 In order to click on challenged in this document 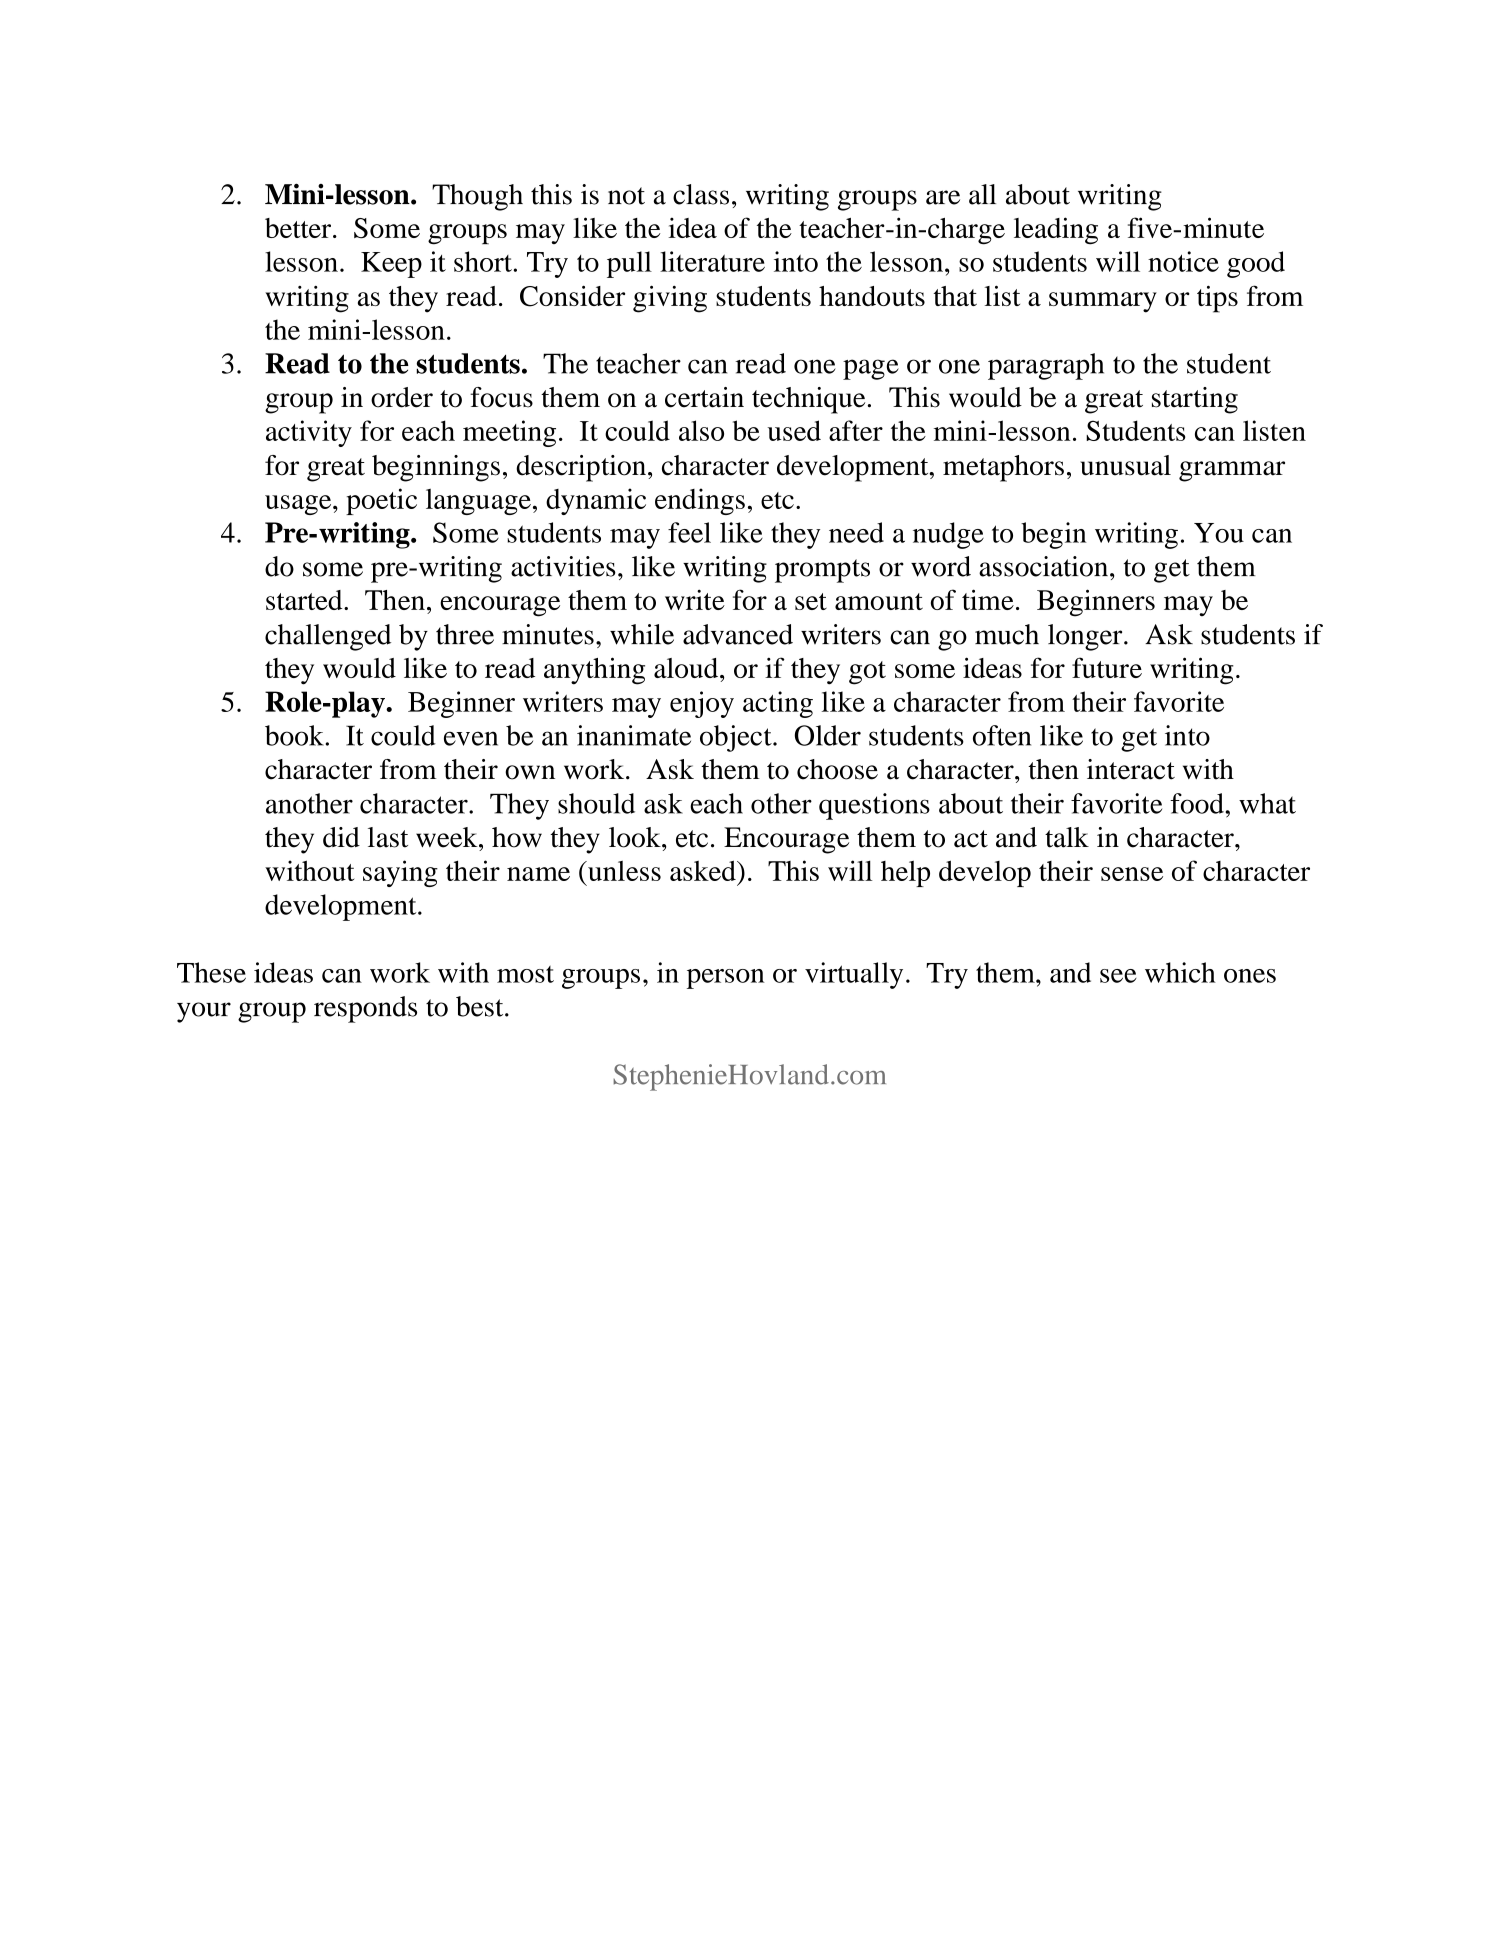, I will do `click(328, 637)`.
